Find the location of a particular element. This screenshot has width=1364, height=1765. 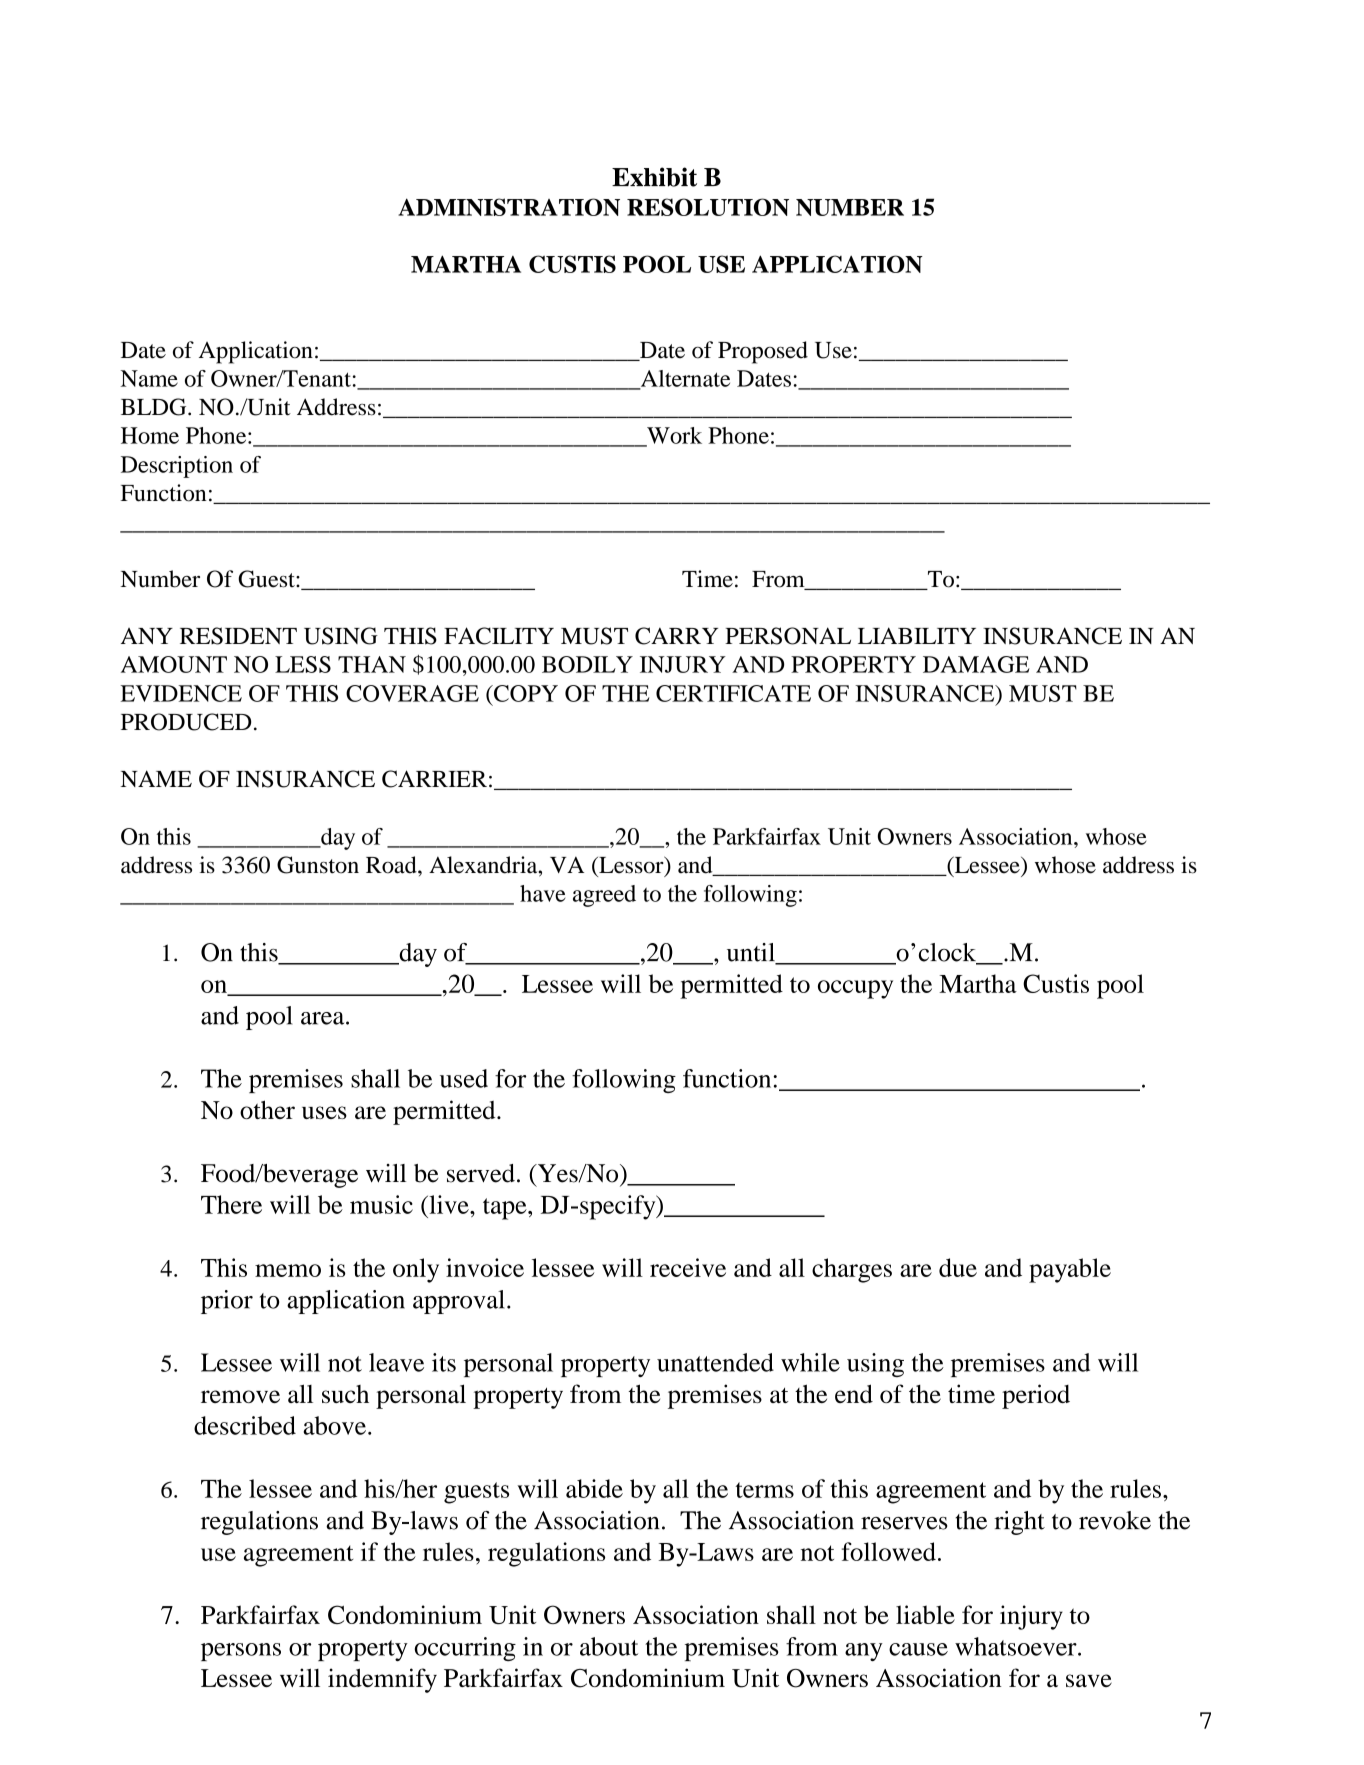

Description is located at coordinates (177, 467).
